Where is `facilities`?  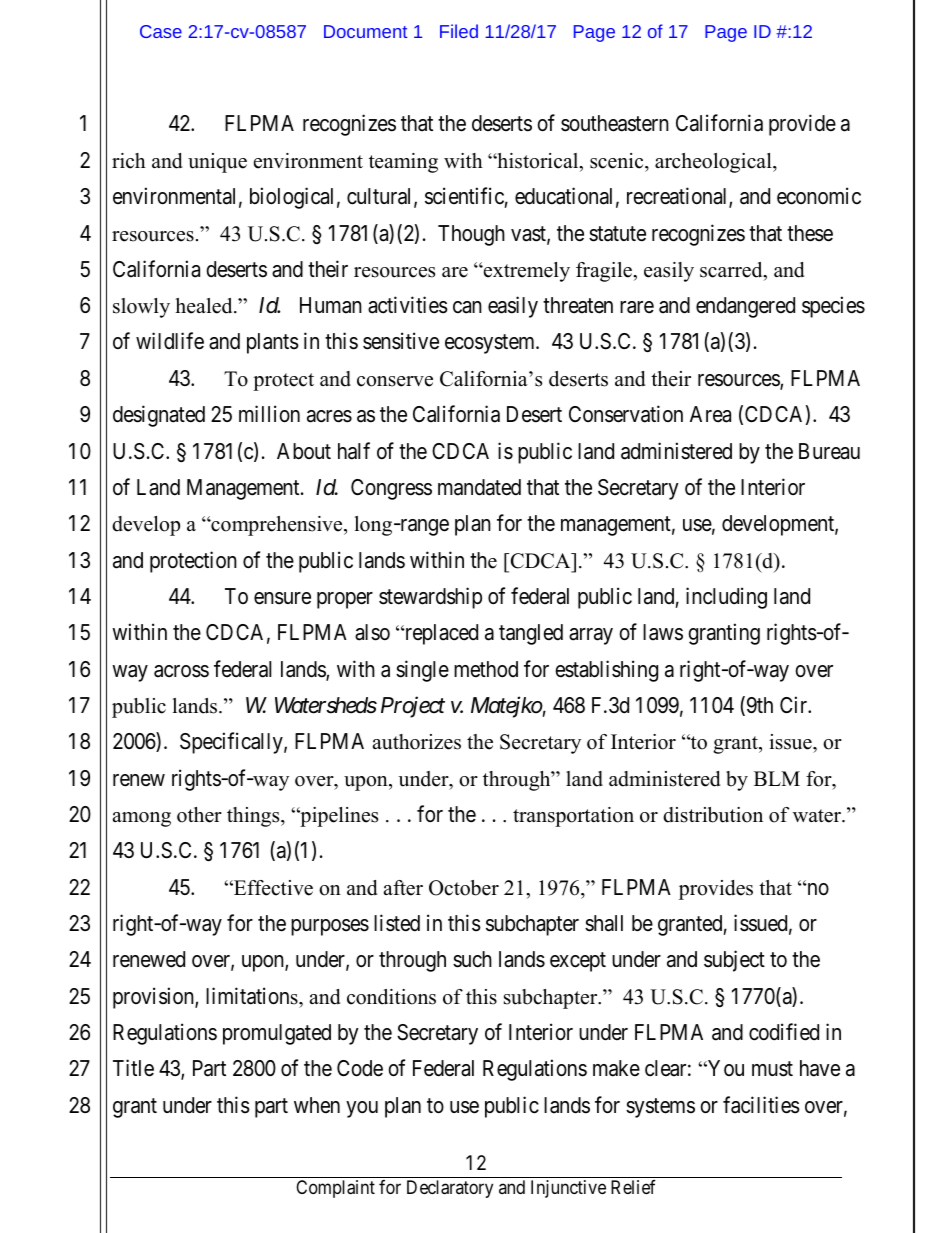
facilities is located at coordinates (761, 1105).
